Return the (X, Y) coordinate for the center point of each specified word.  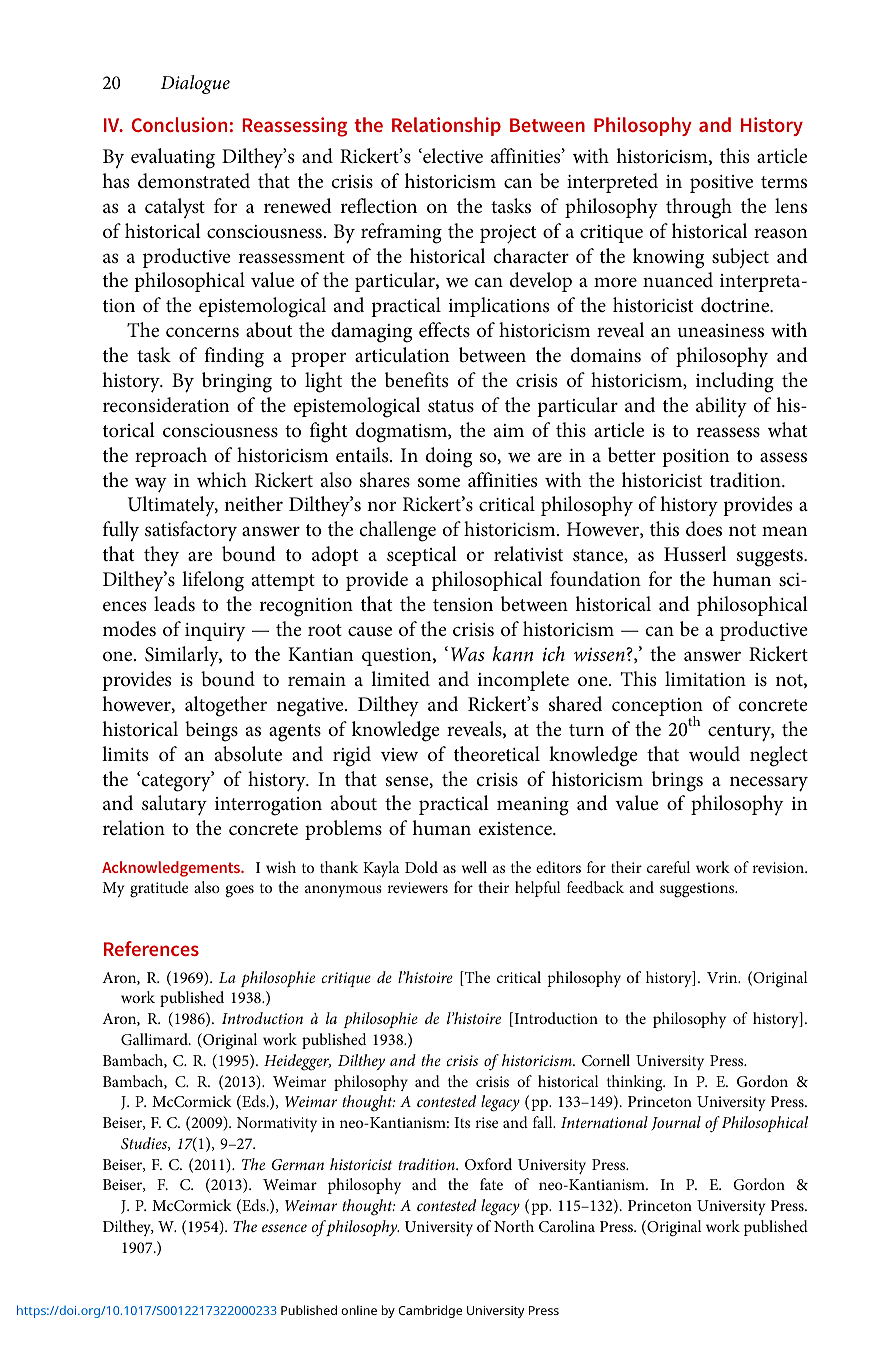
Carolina (567, 1226)
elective (452, 156)
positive (721, 184)
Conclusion (179, 124)
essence (284, 1228)
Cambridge (430, 1311)
